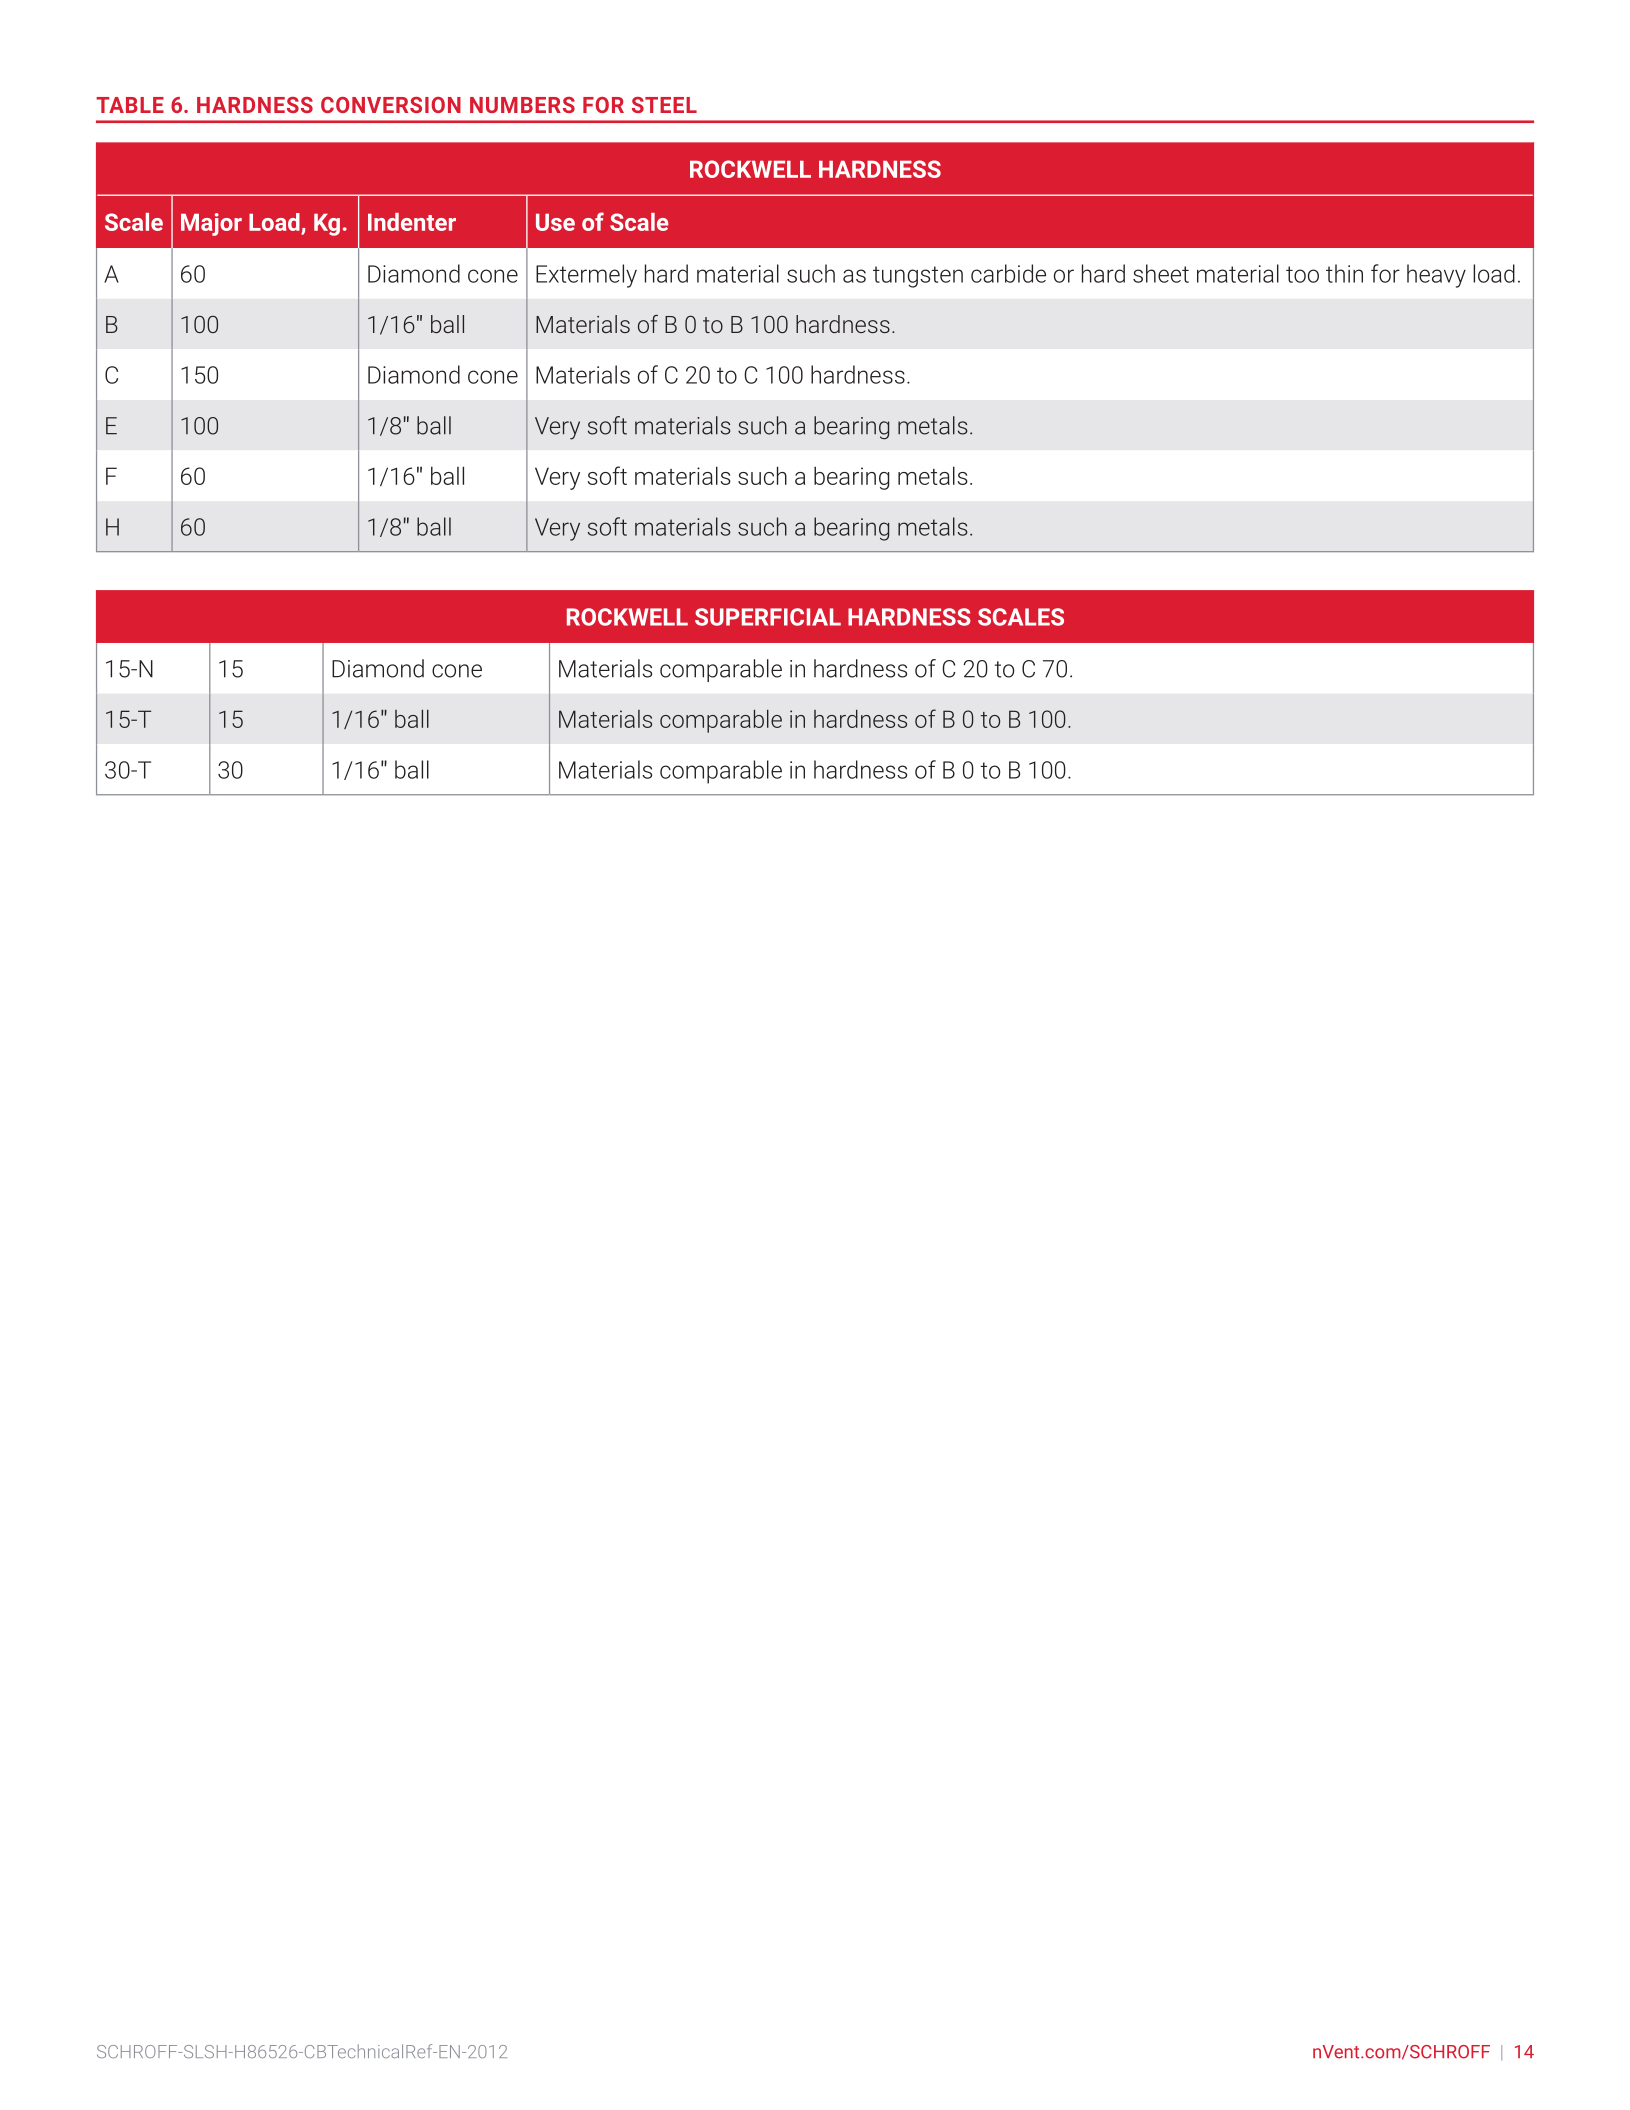  Describe the element at coordinates (918, 277) in the screenshot. I see `tungsten` at that location.
